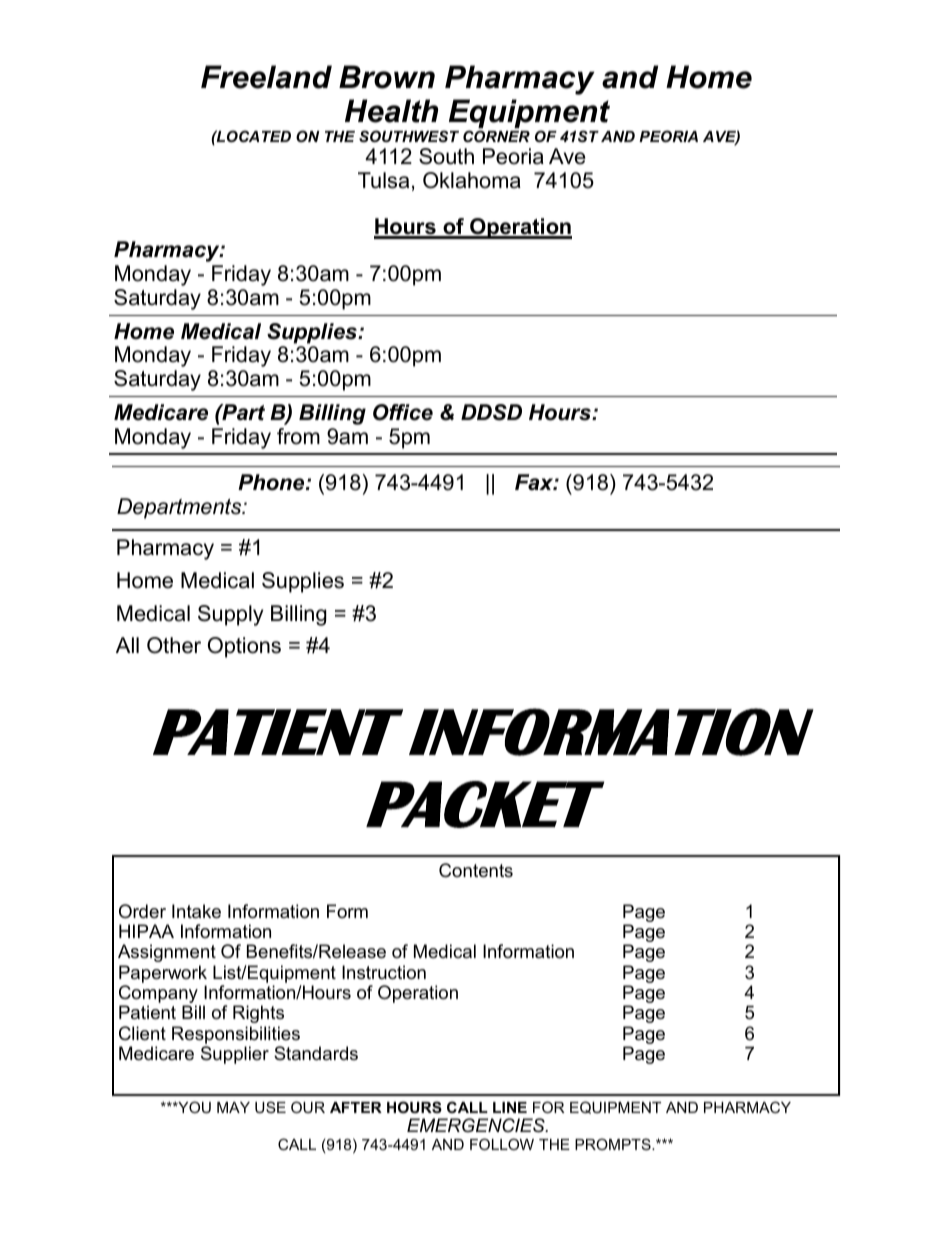  What do you see at coordinates (391, 111) in the document?
I see `Health` at bounding box center [391, 111].
